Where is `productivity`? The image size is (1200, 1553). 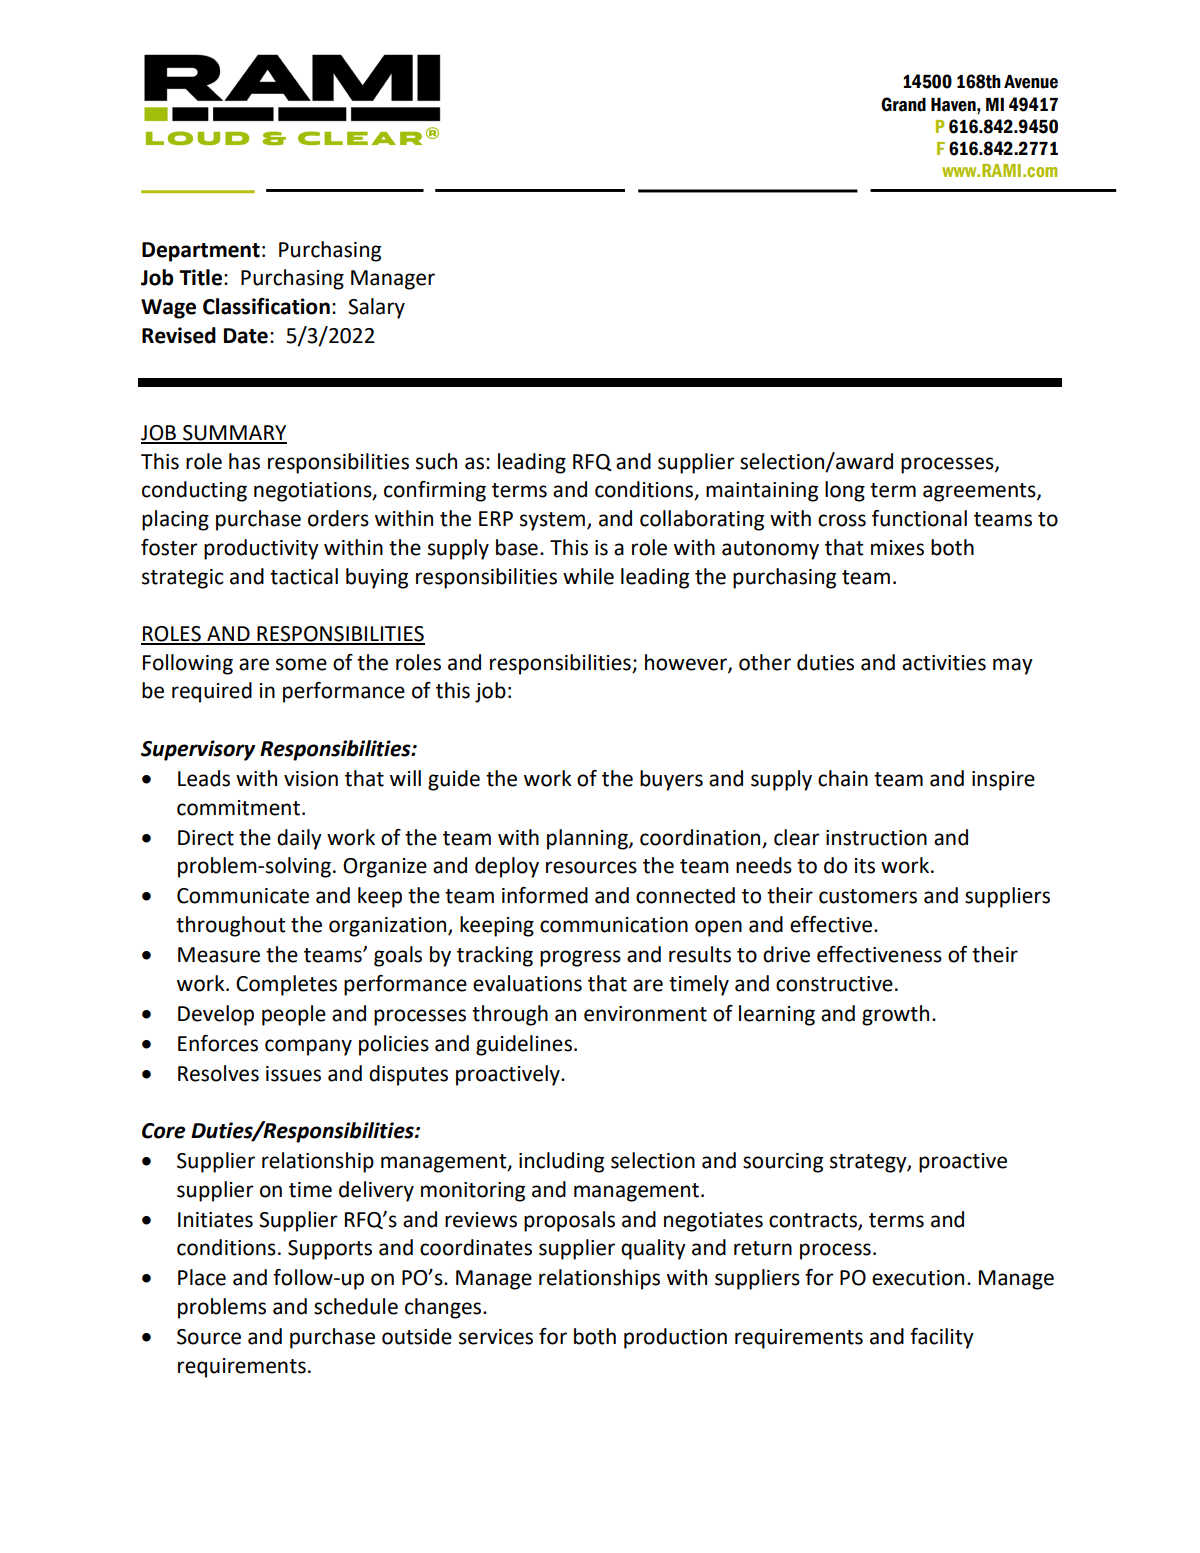 productivity is located at coordinates (261, 549).
